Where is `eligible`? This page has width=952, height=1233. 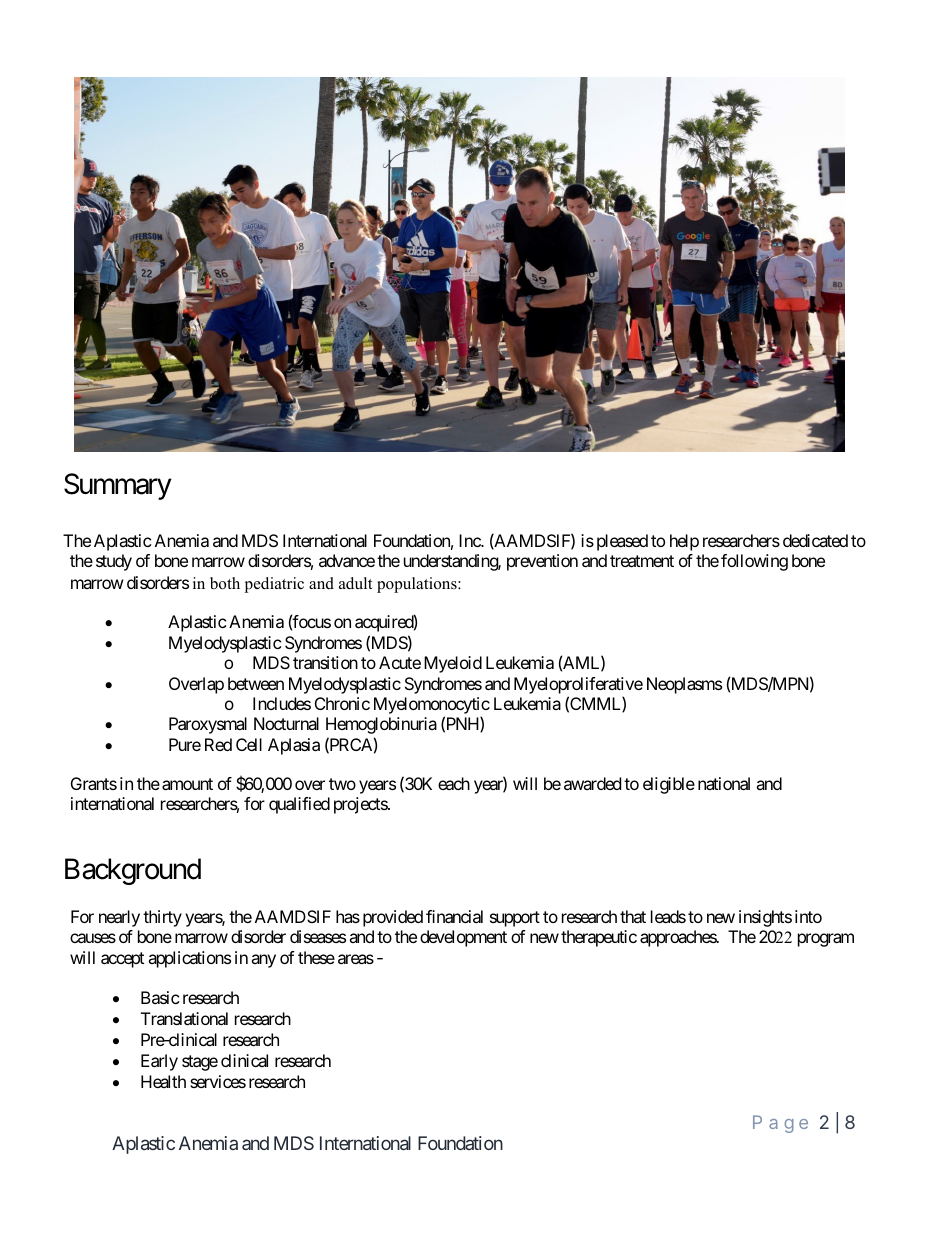
eligible is located at coordinates (669, 785).
